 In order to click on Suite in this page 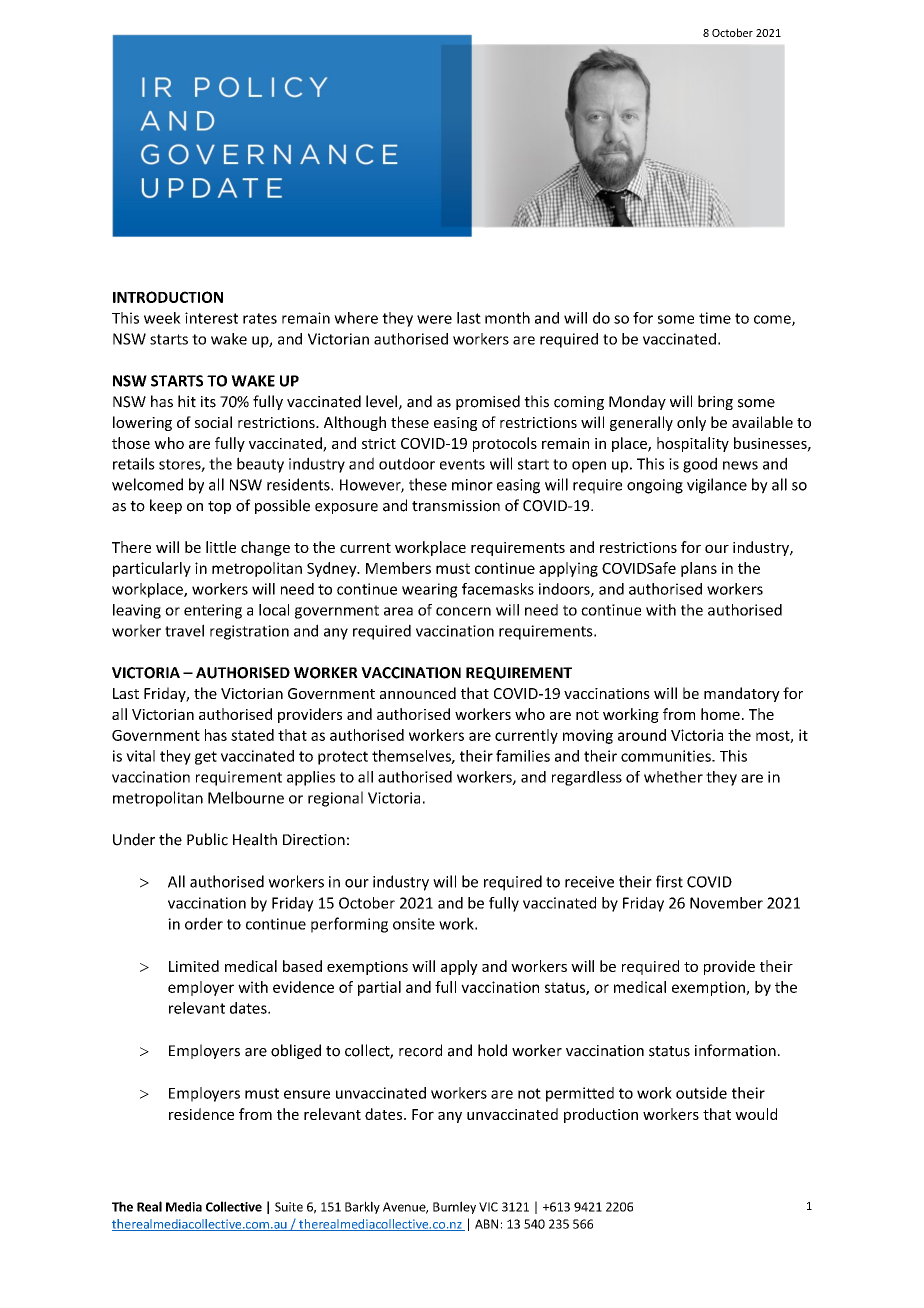, I will do `click(289, 1207)`.
